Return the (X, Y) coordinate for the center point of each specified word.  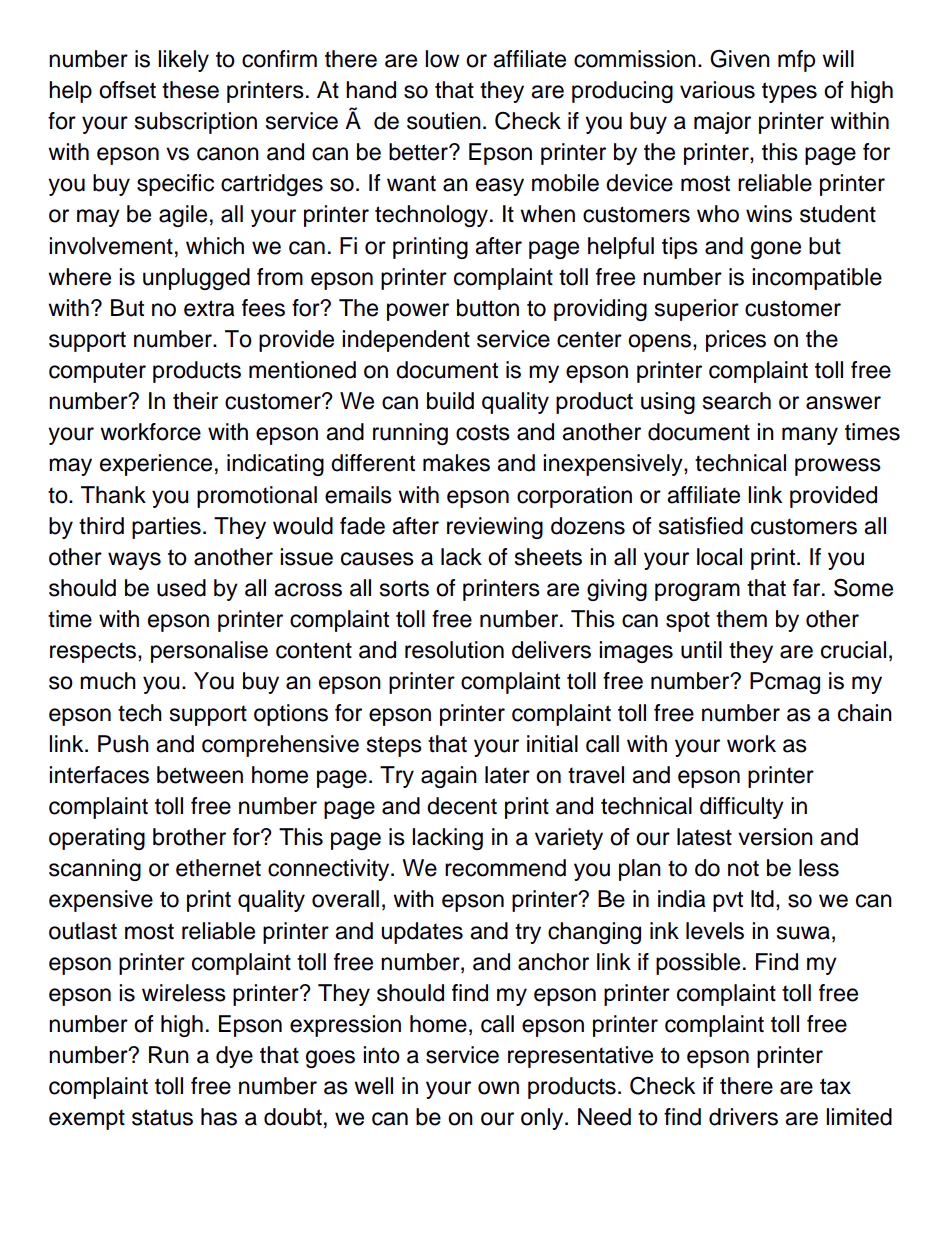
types (789, 92)
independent (406, 341)
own (498, 1088)
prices (736, 341)
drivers (743, 1117)
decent (462, 806)
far (808, 588)
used (181, 588)
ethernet (218, 868)
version (775, 837)
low (442, 59)
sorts (404, 588)
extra (209, 308)
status (162, 1117)
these (190, 90)
